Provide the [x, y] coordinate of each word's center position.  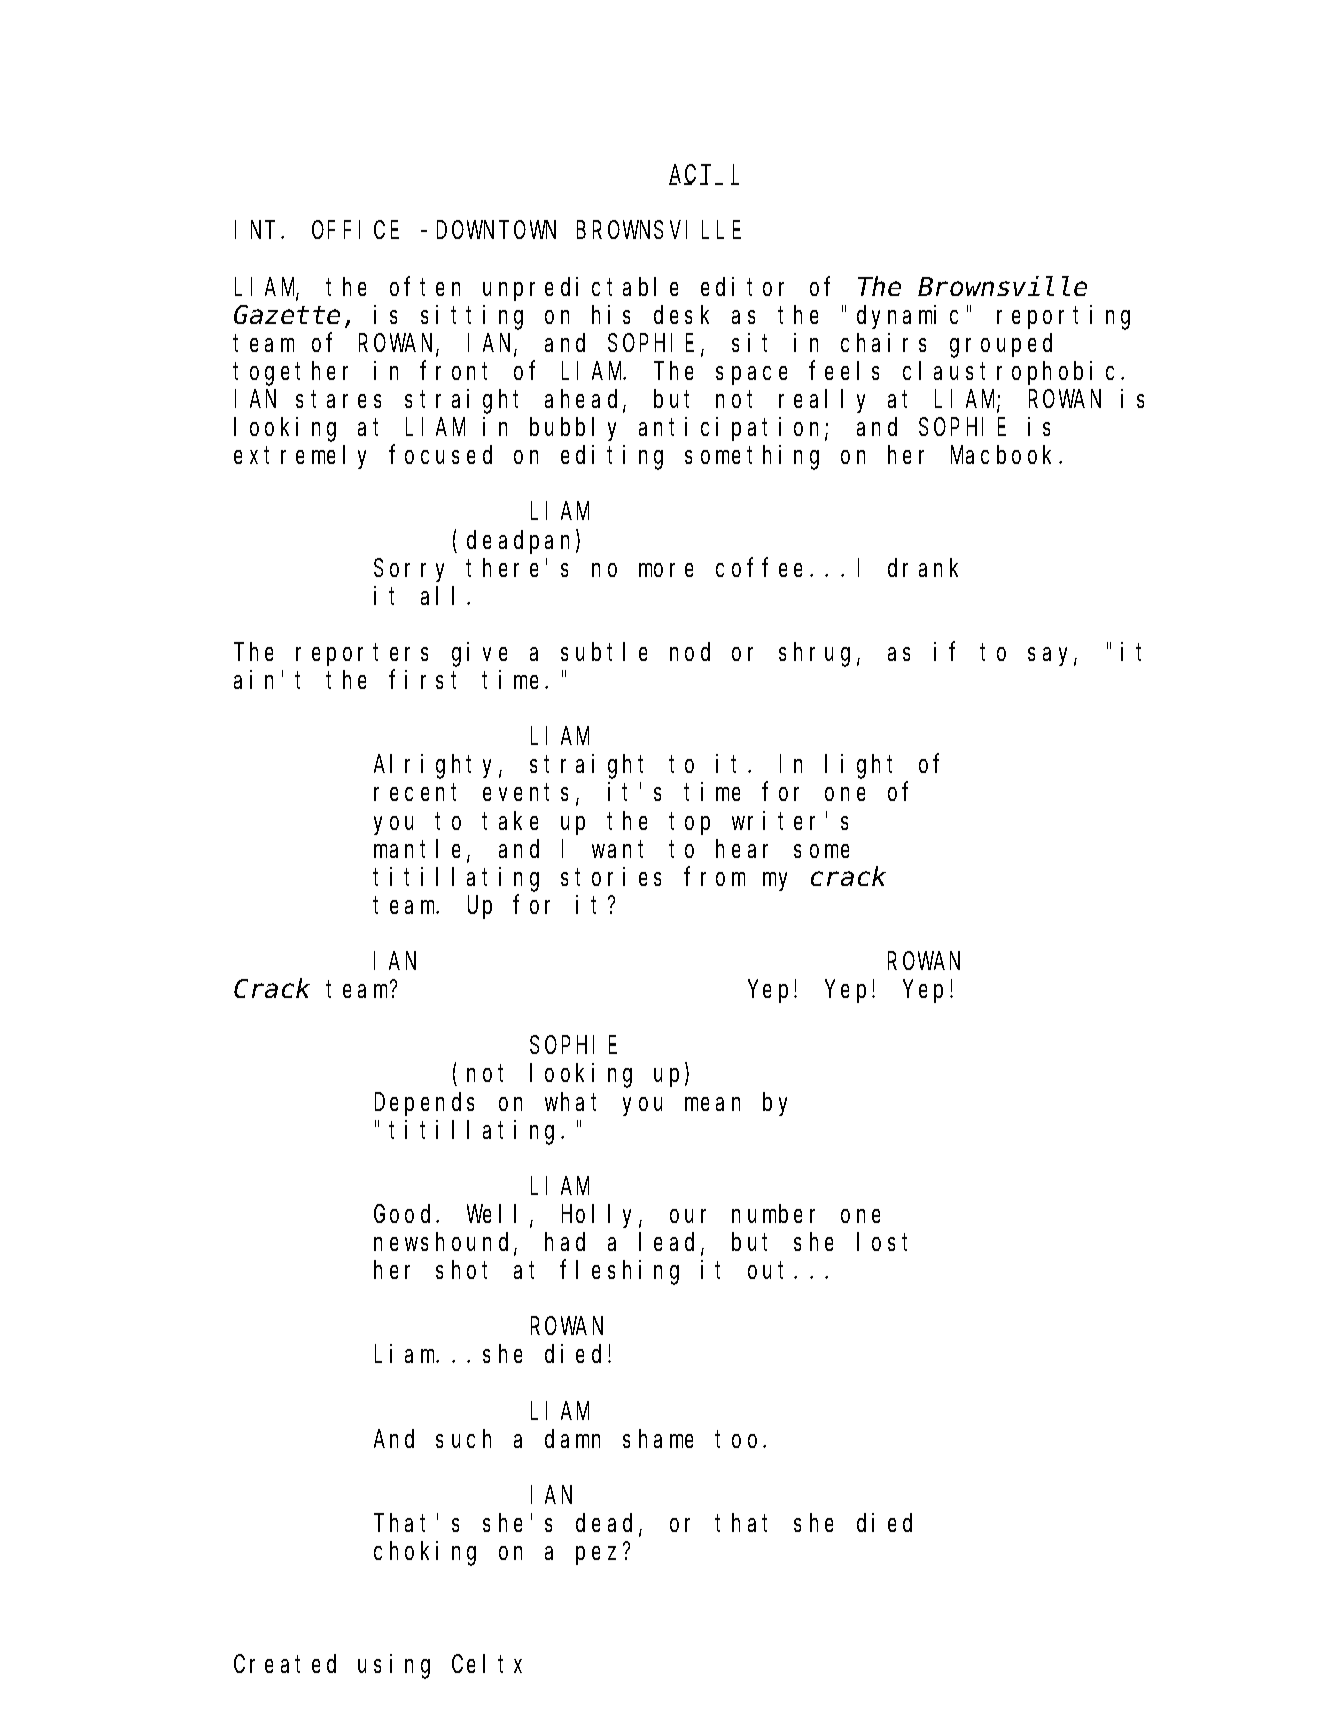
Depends [424, 1104]
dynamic [907, 317]
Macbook [1005, 455]
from [715, 876]
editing [612, 457]
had [565, 1242]
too [740, 1439]
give [479, 654]
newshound [444, 1243]
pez [596, 1556]
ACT [693, 175]
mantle [421, 850]
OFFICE [355, 230]
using [394, 1666]
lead [670, 1243]
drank [923, 567]
